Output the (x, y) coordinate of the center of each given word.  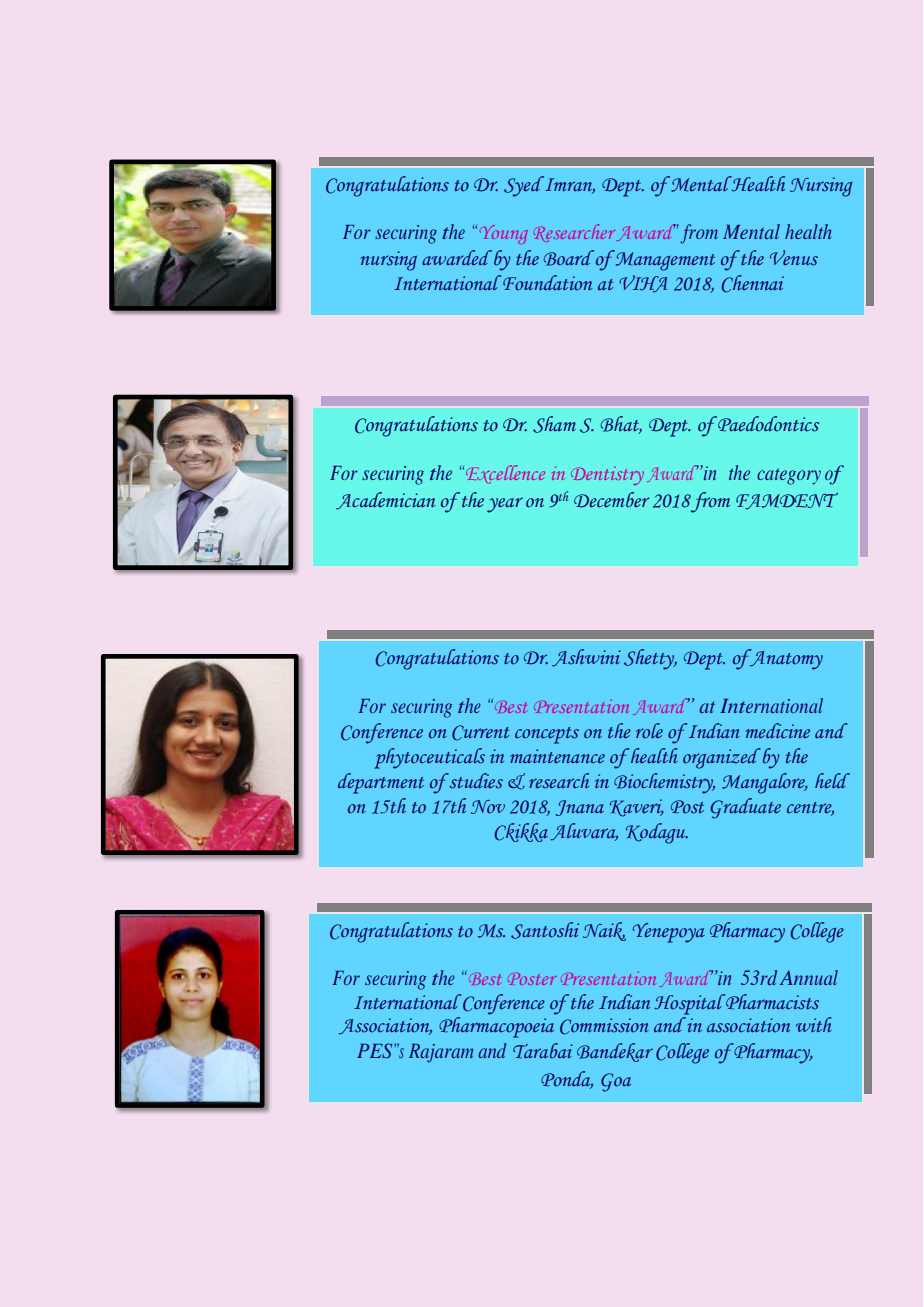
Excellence (505, 474)
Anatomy (785, 659)
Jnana (580, 808)
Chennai (753, 284)
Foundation (547, 282)
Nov (488, 807)
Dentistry (607, 476)
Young (504, 234)
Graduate (746, 808)
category (789, 476)
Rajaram (441, 1053)
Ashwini (586, 658)
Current (480, 733)
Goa (616, 1082)
